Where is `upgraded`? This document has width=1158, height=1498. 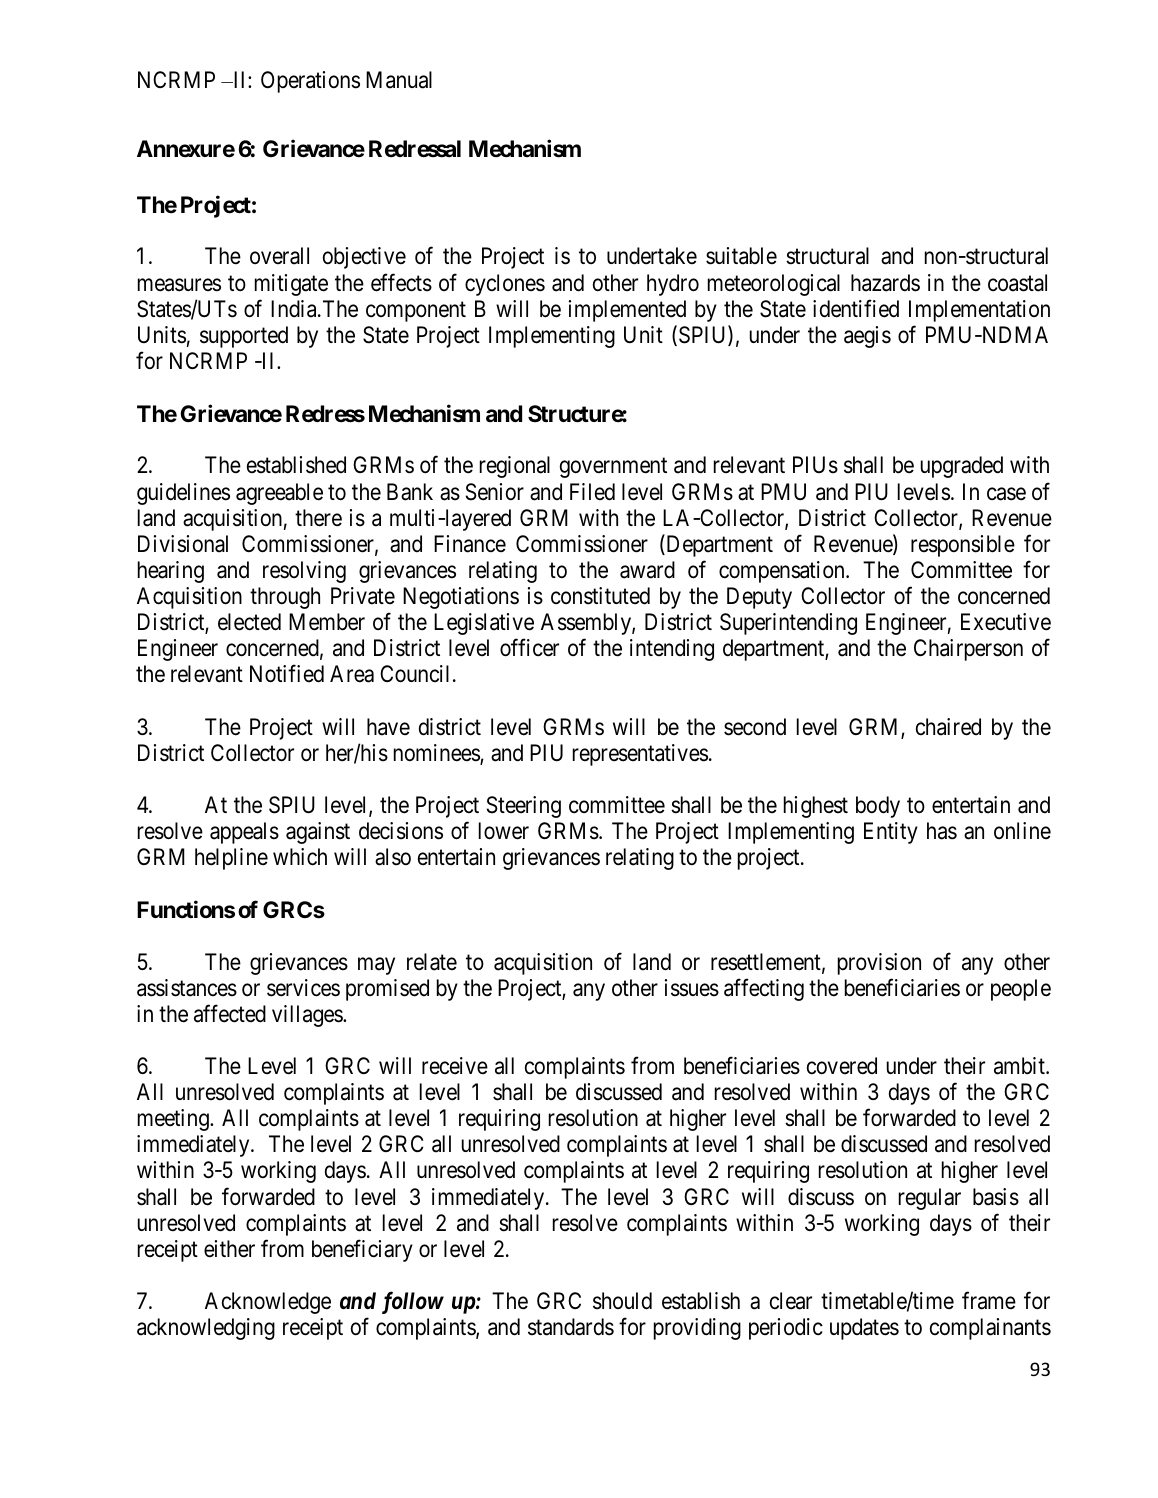 upgraded is located at coordinates (962, 467).
